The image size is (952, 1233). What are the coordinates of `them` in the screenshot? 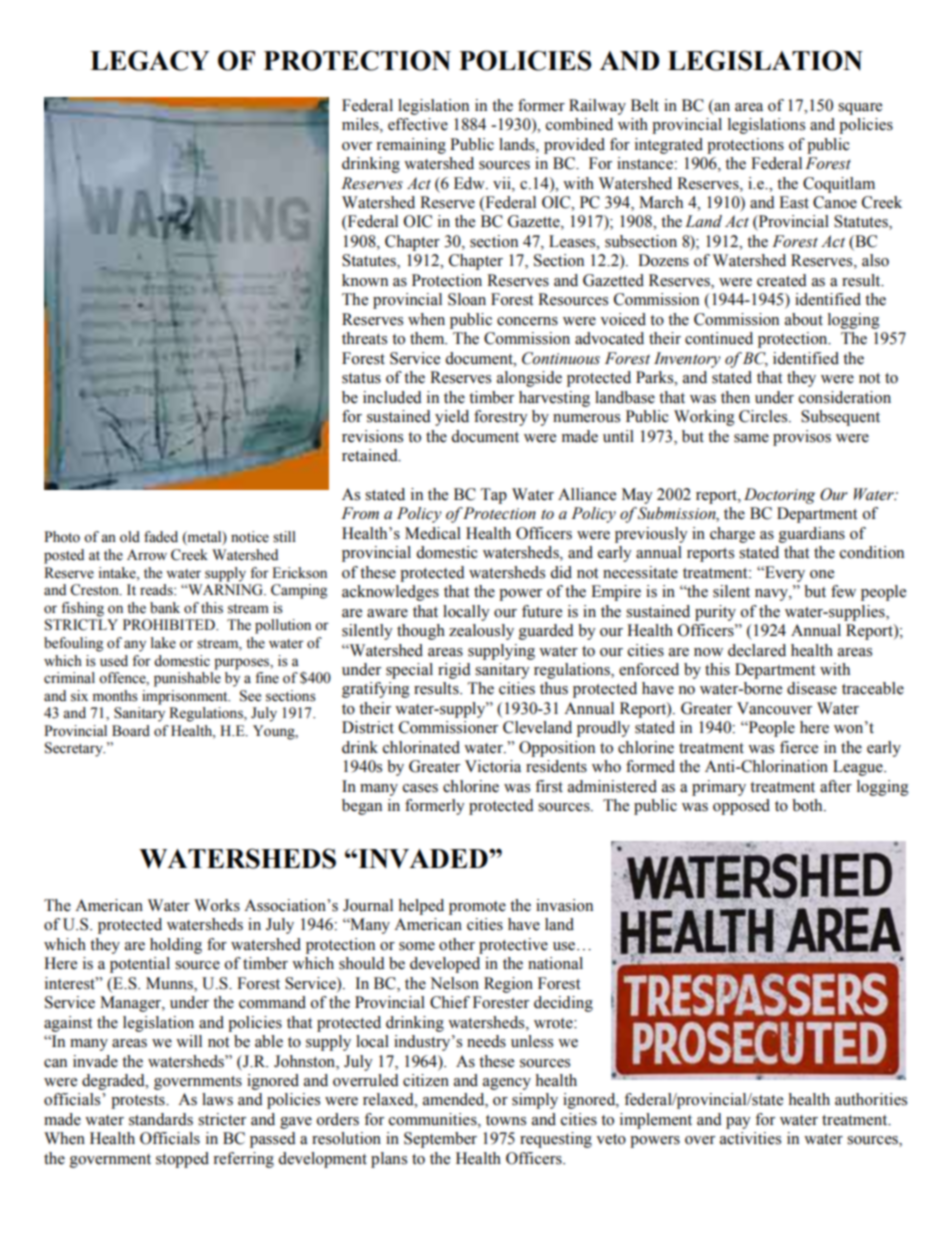 It's located at (428, 338).
